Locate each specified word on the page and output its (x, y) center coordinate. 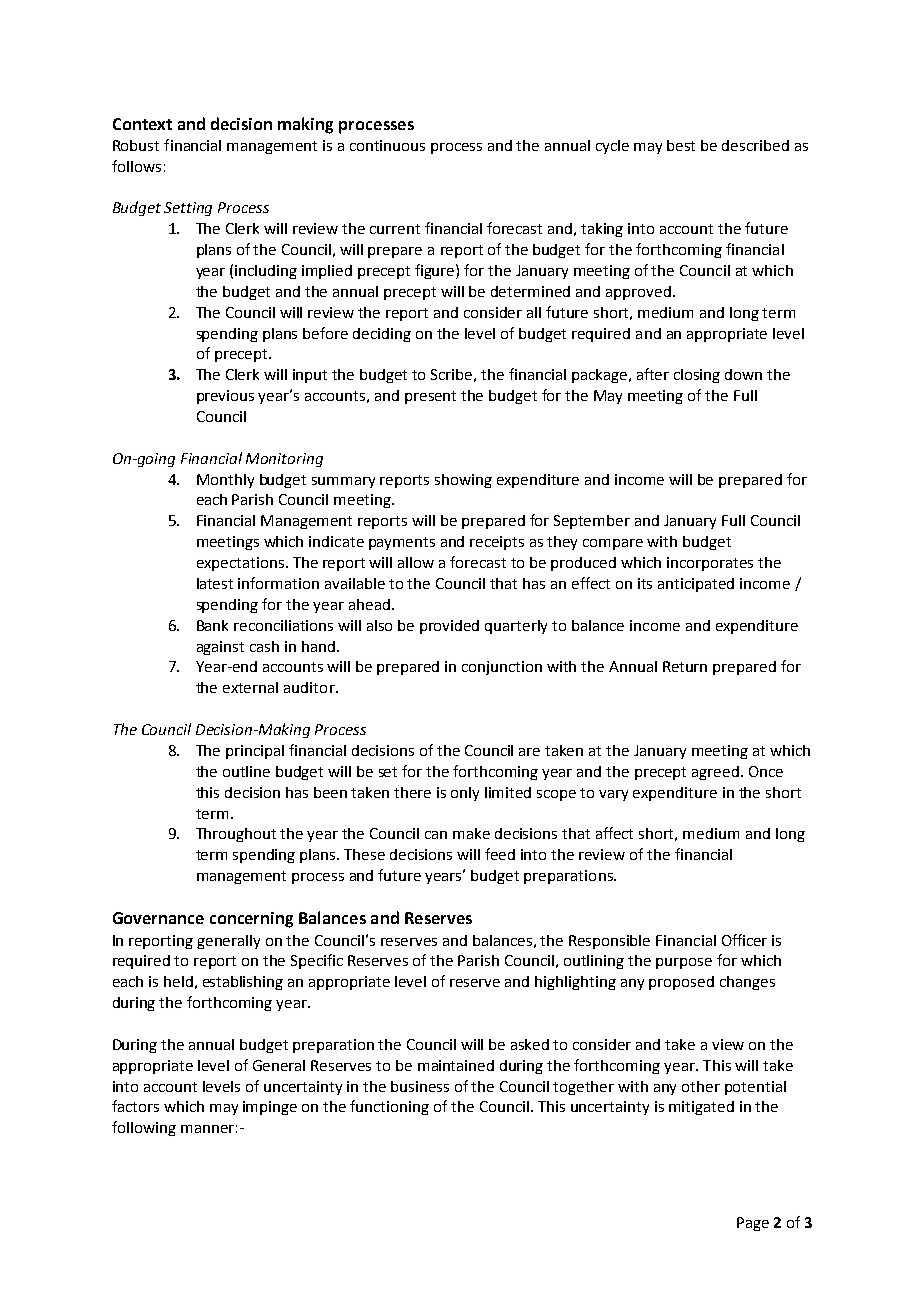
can (436, 835)
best (681, 145)
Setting (188, 209)
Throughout (236, 835)
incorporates (710, 564)
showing (463, 481)
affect (614, 833)
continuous (387, 145)
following (144, 1128)
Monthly (225, 481)
